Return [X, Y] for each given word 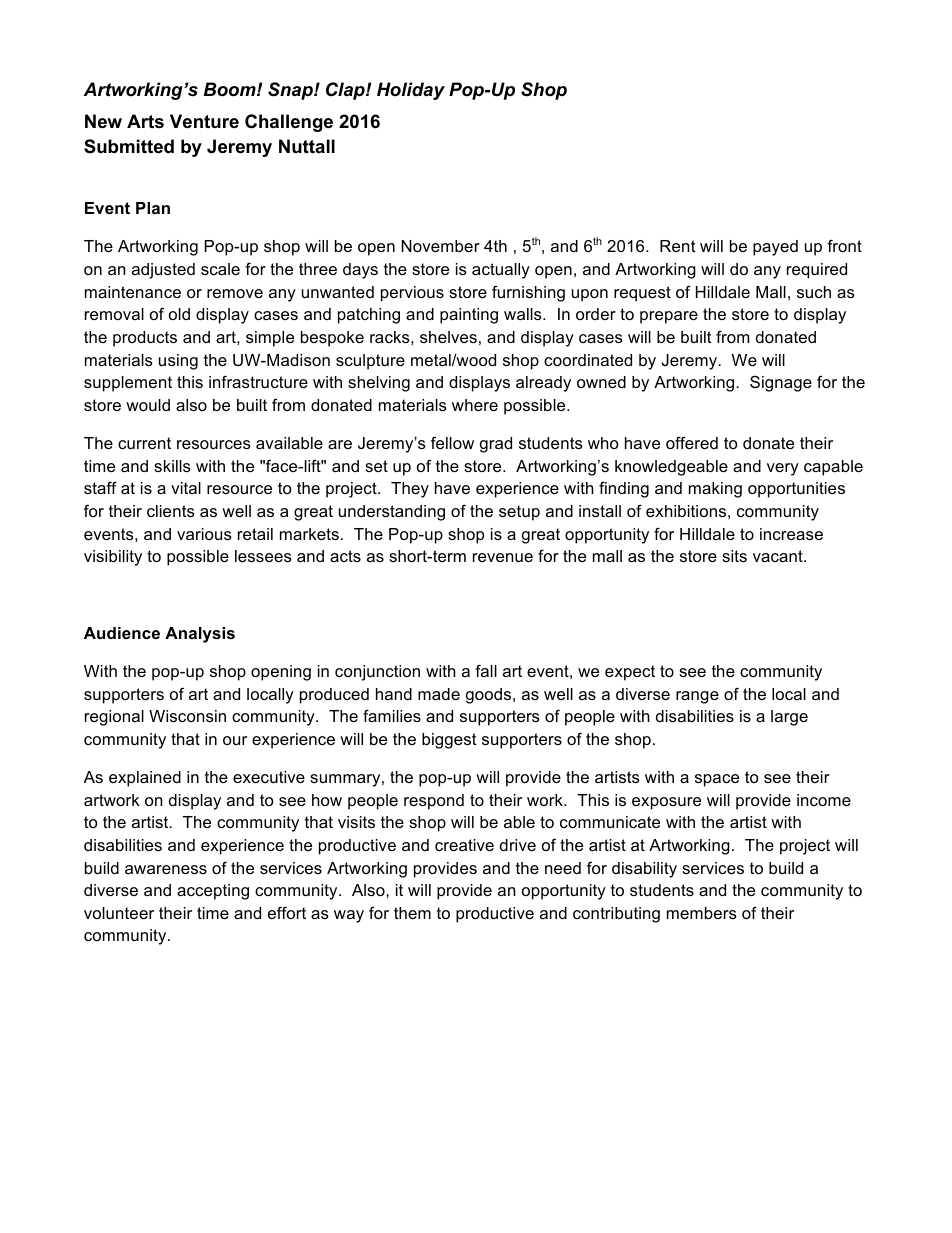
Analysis [200, 635]
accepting [213, 892]
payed [775, 248]
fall [486, 670]
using [178, 362]
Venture [204, 121]
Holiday [411, 91]
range [697, 697]
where [475, 405]
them [412, 913]
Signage [781, 383]
